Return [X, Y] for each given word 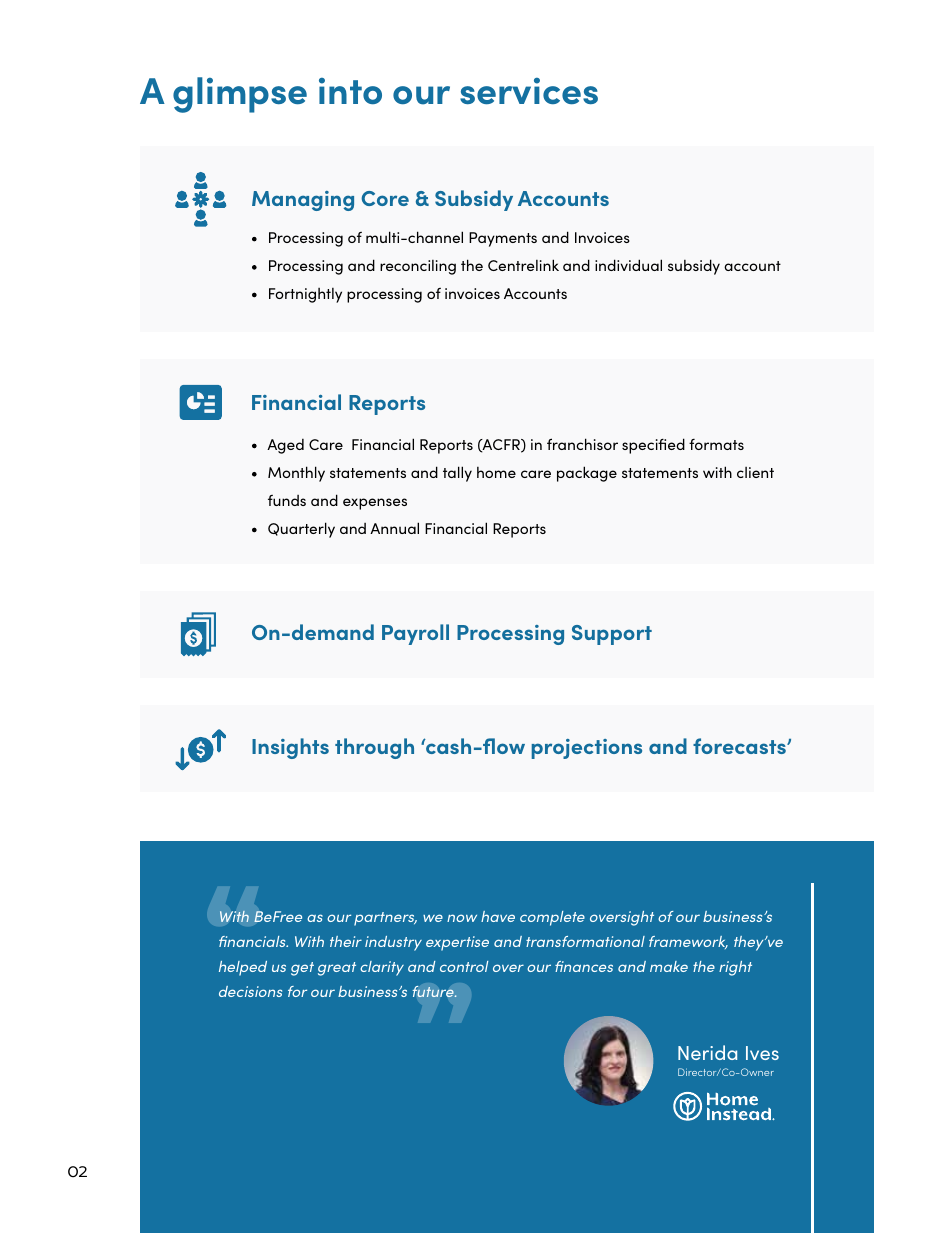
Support [612, 635]
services [529, 91]
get [302, 969]
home [496, 472]
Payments [503, 239]
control [464, 966]
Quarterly [301, 530]
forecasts [740, 746]
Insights [290, 748]
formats [716, 444]
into [350, 91]
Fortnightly [305, 295]
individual [628, 265]
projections [586, 749]
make [669, 966]
